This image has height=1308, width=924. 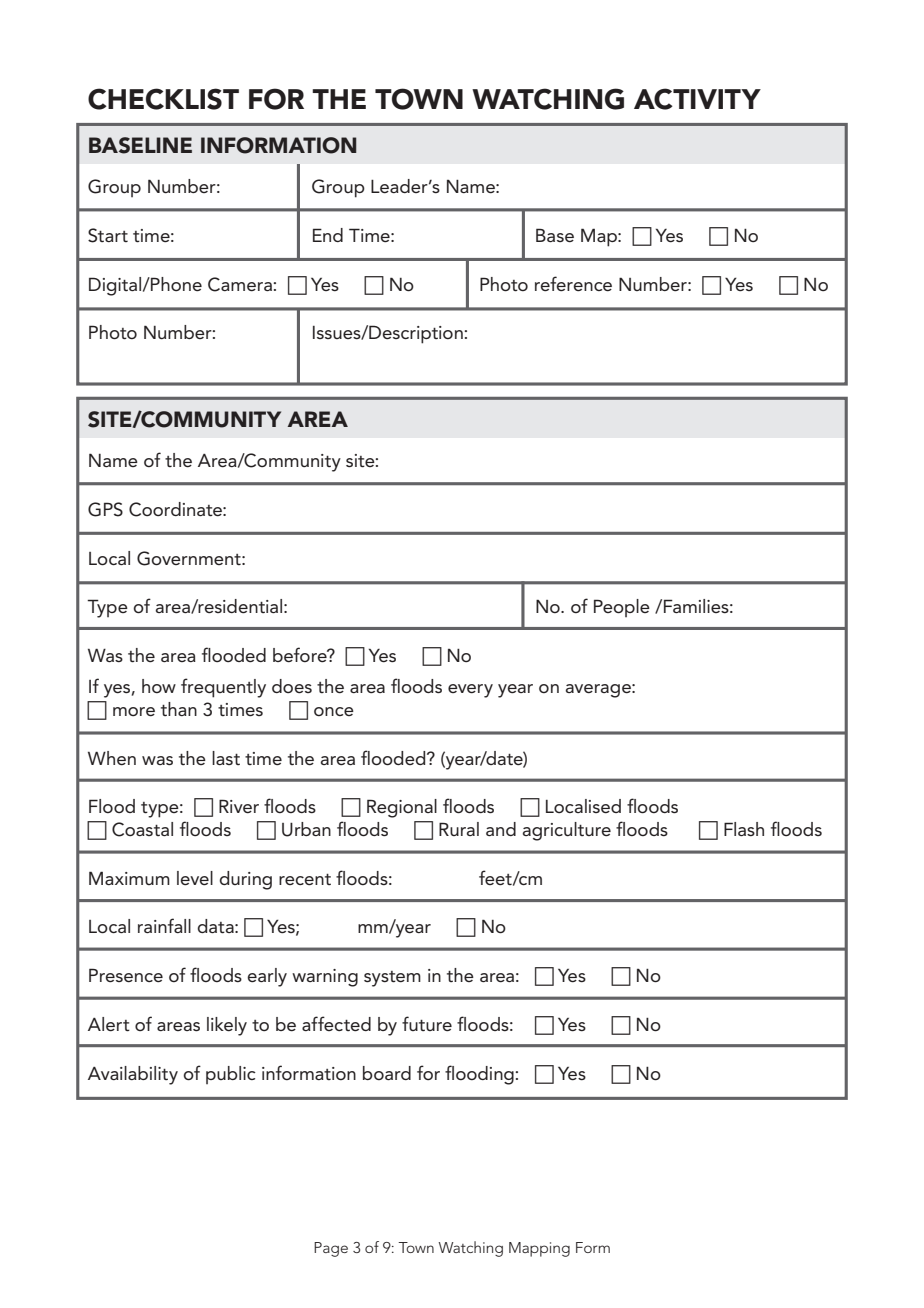 I want to click on Flash, so click(x=744, y=829).
